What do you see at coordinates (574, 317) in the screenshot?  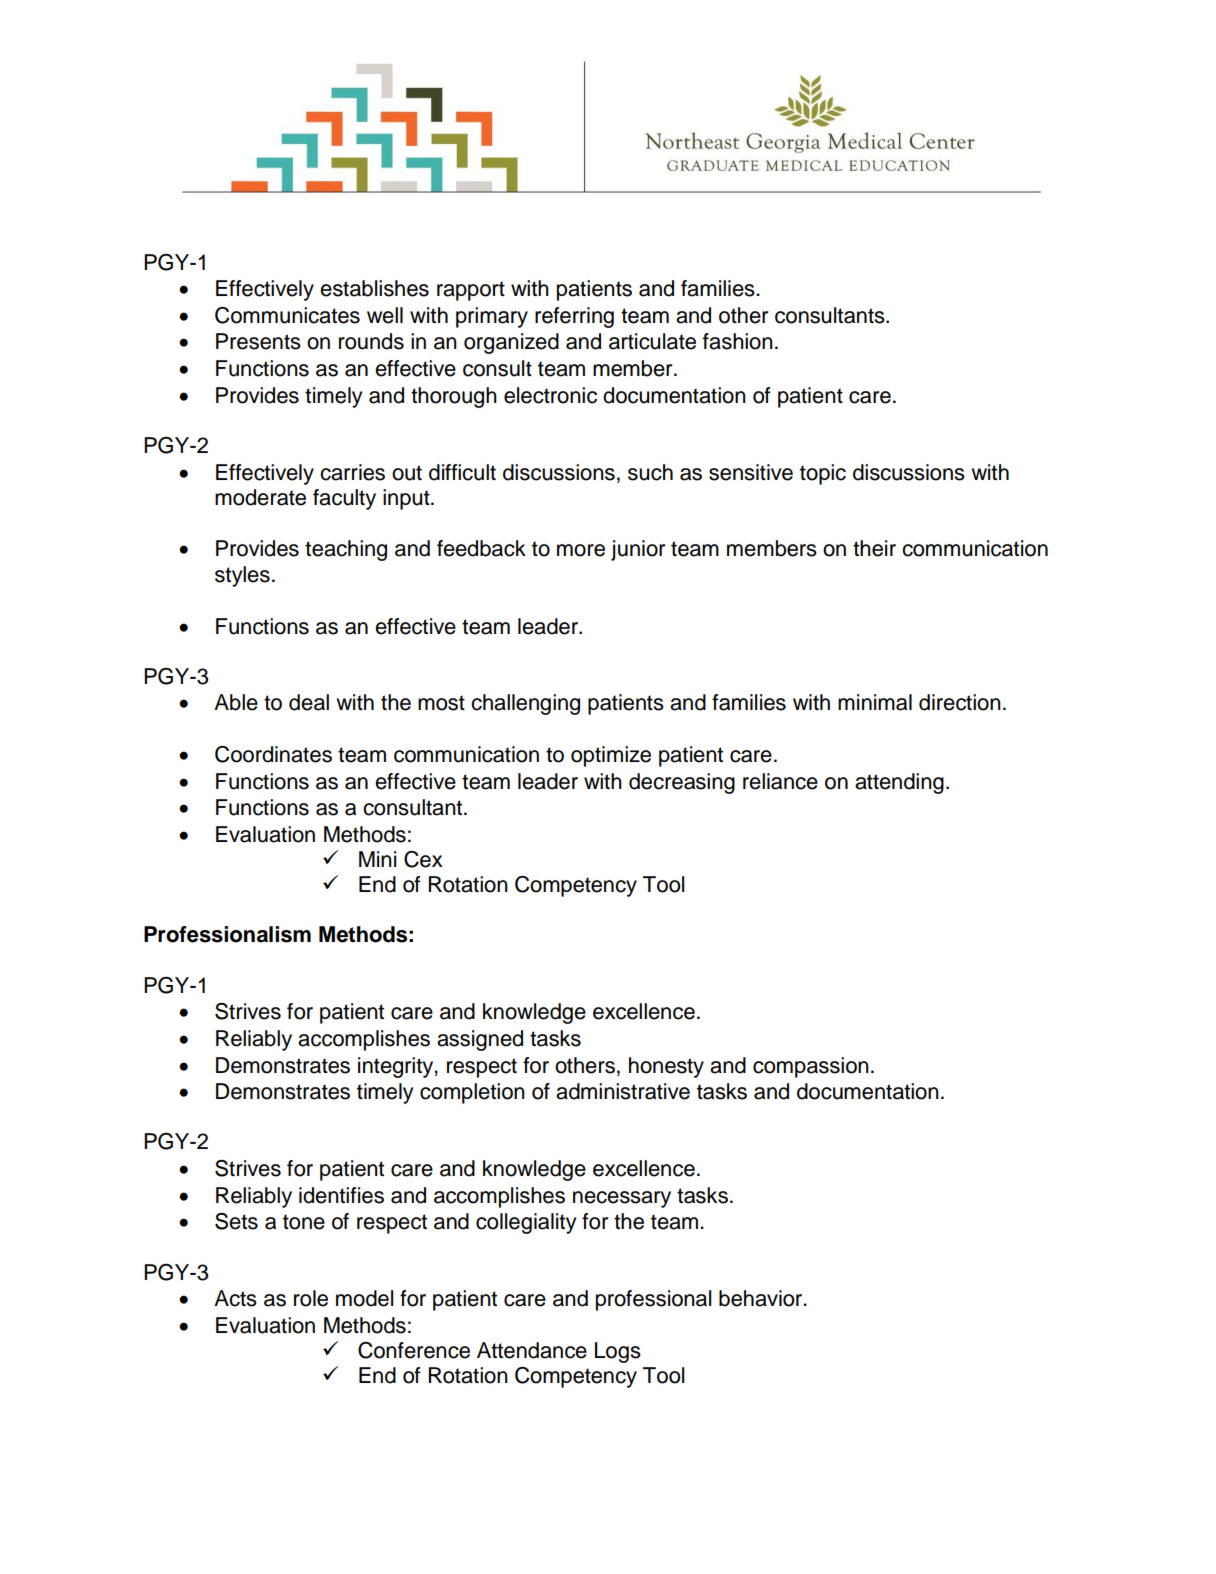 I see `referring` at bounding box center [574, 317].
